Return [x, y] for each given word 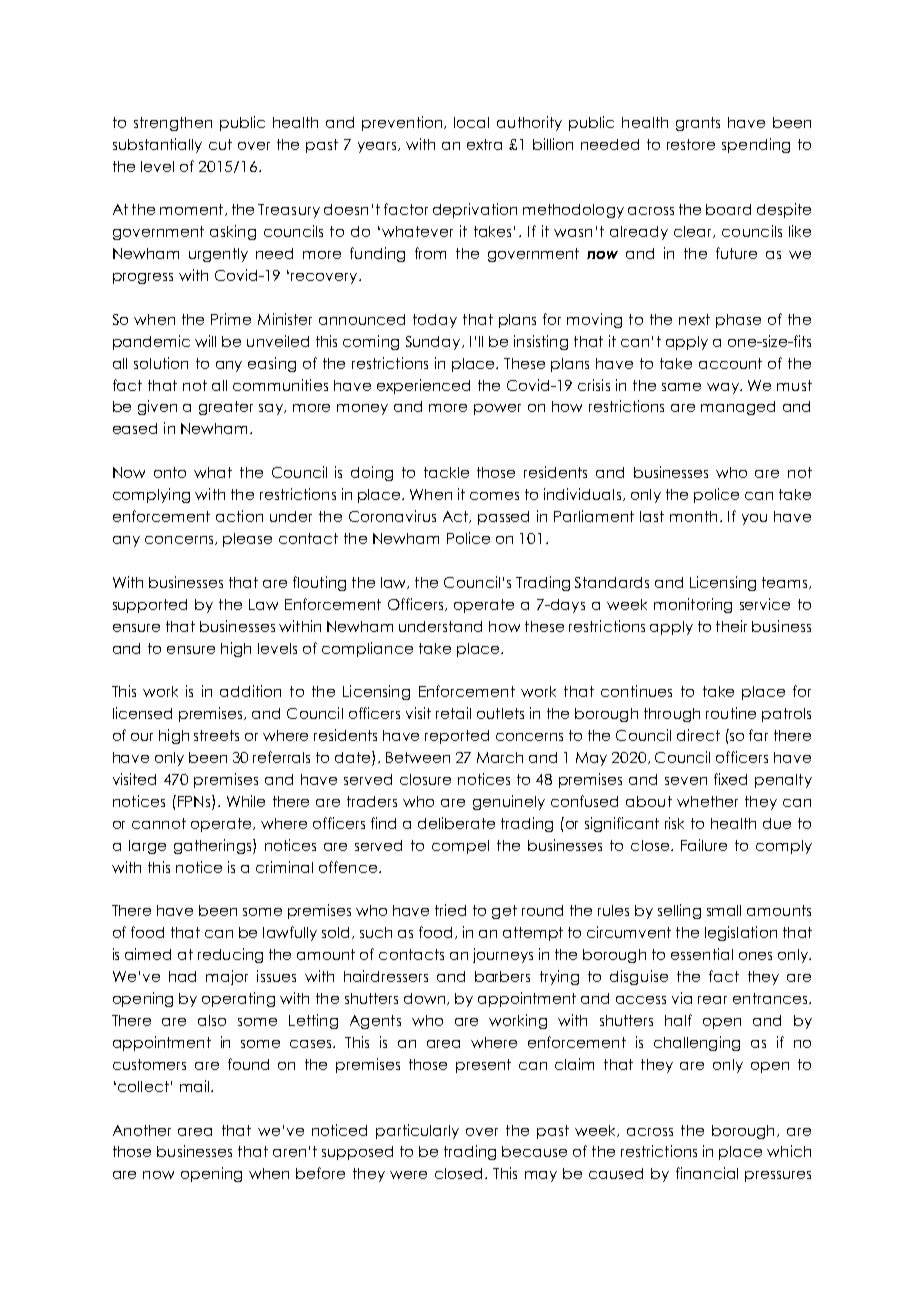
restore [691, 144]
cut [220, 144]
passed [503, 518]
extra [484, 144]
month [693, 516]
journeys [503, 955]
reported [457, 737]
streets [216, 735]
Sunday [434, 343]
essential [702, 954]
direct [698, 735]
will [205, 341]
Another [142, 1130]
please [247, 540]
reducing [230, 955]
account [730, 363]
